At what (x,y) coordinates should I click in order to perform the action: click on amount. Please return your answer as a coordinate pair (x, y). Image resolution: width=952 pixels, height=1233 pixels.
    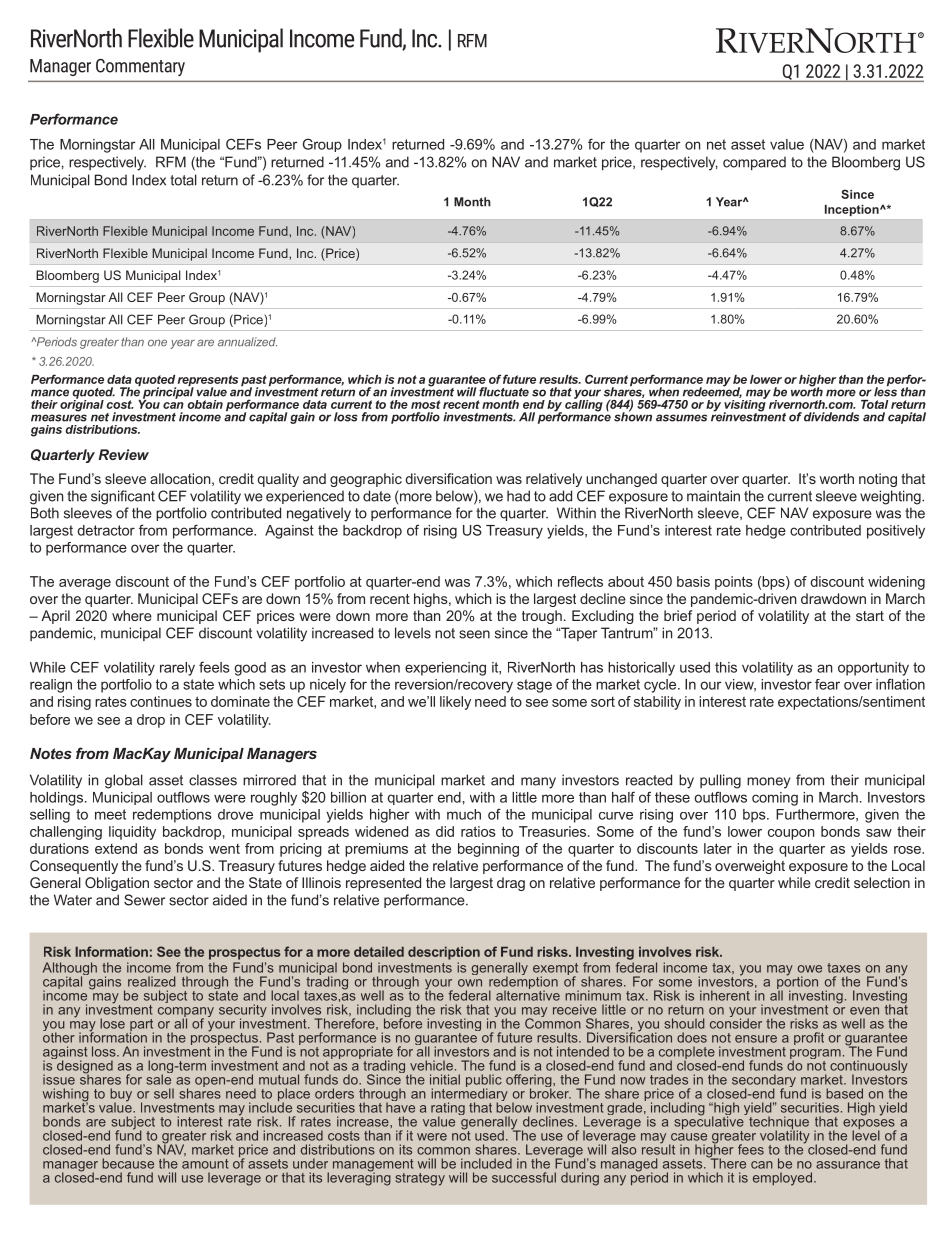
    Looking at the image, I should click on (205, 1164).
